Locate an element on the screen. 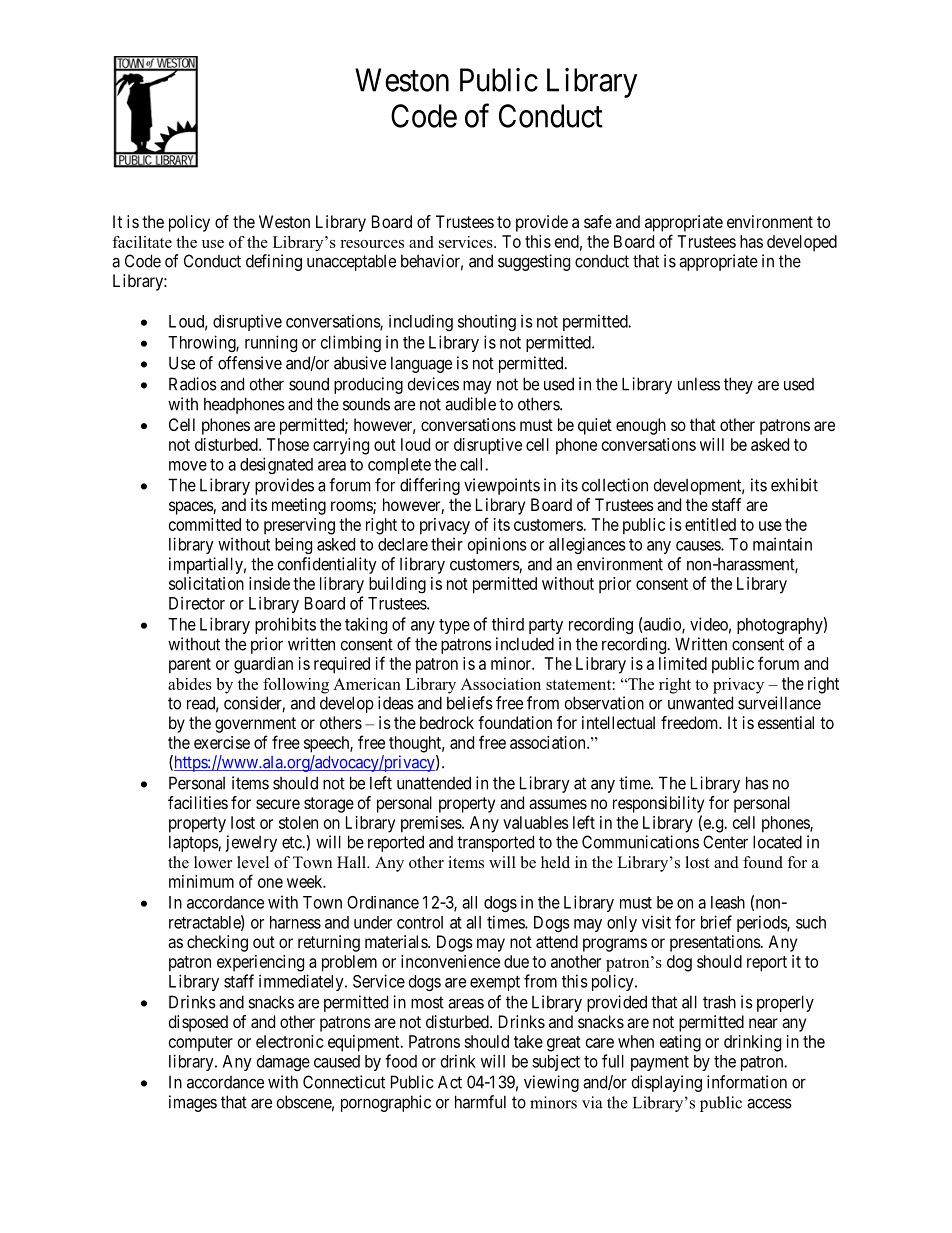  defining is located at coordinates (274, 262).
